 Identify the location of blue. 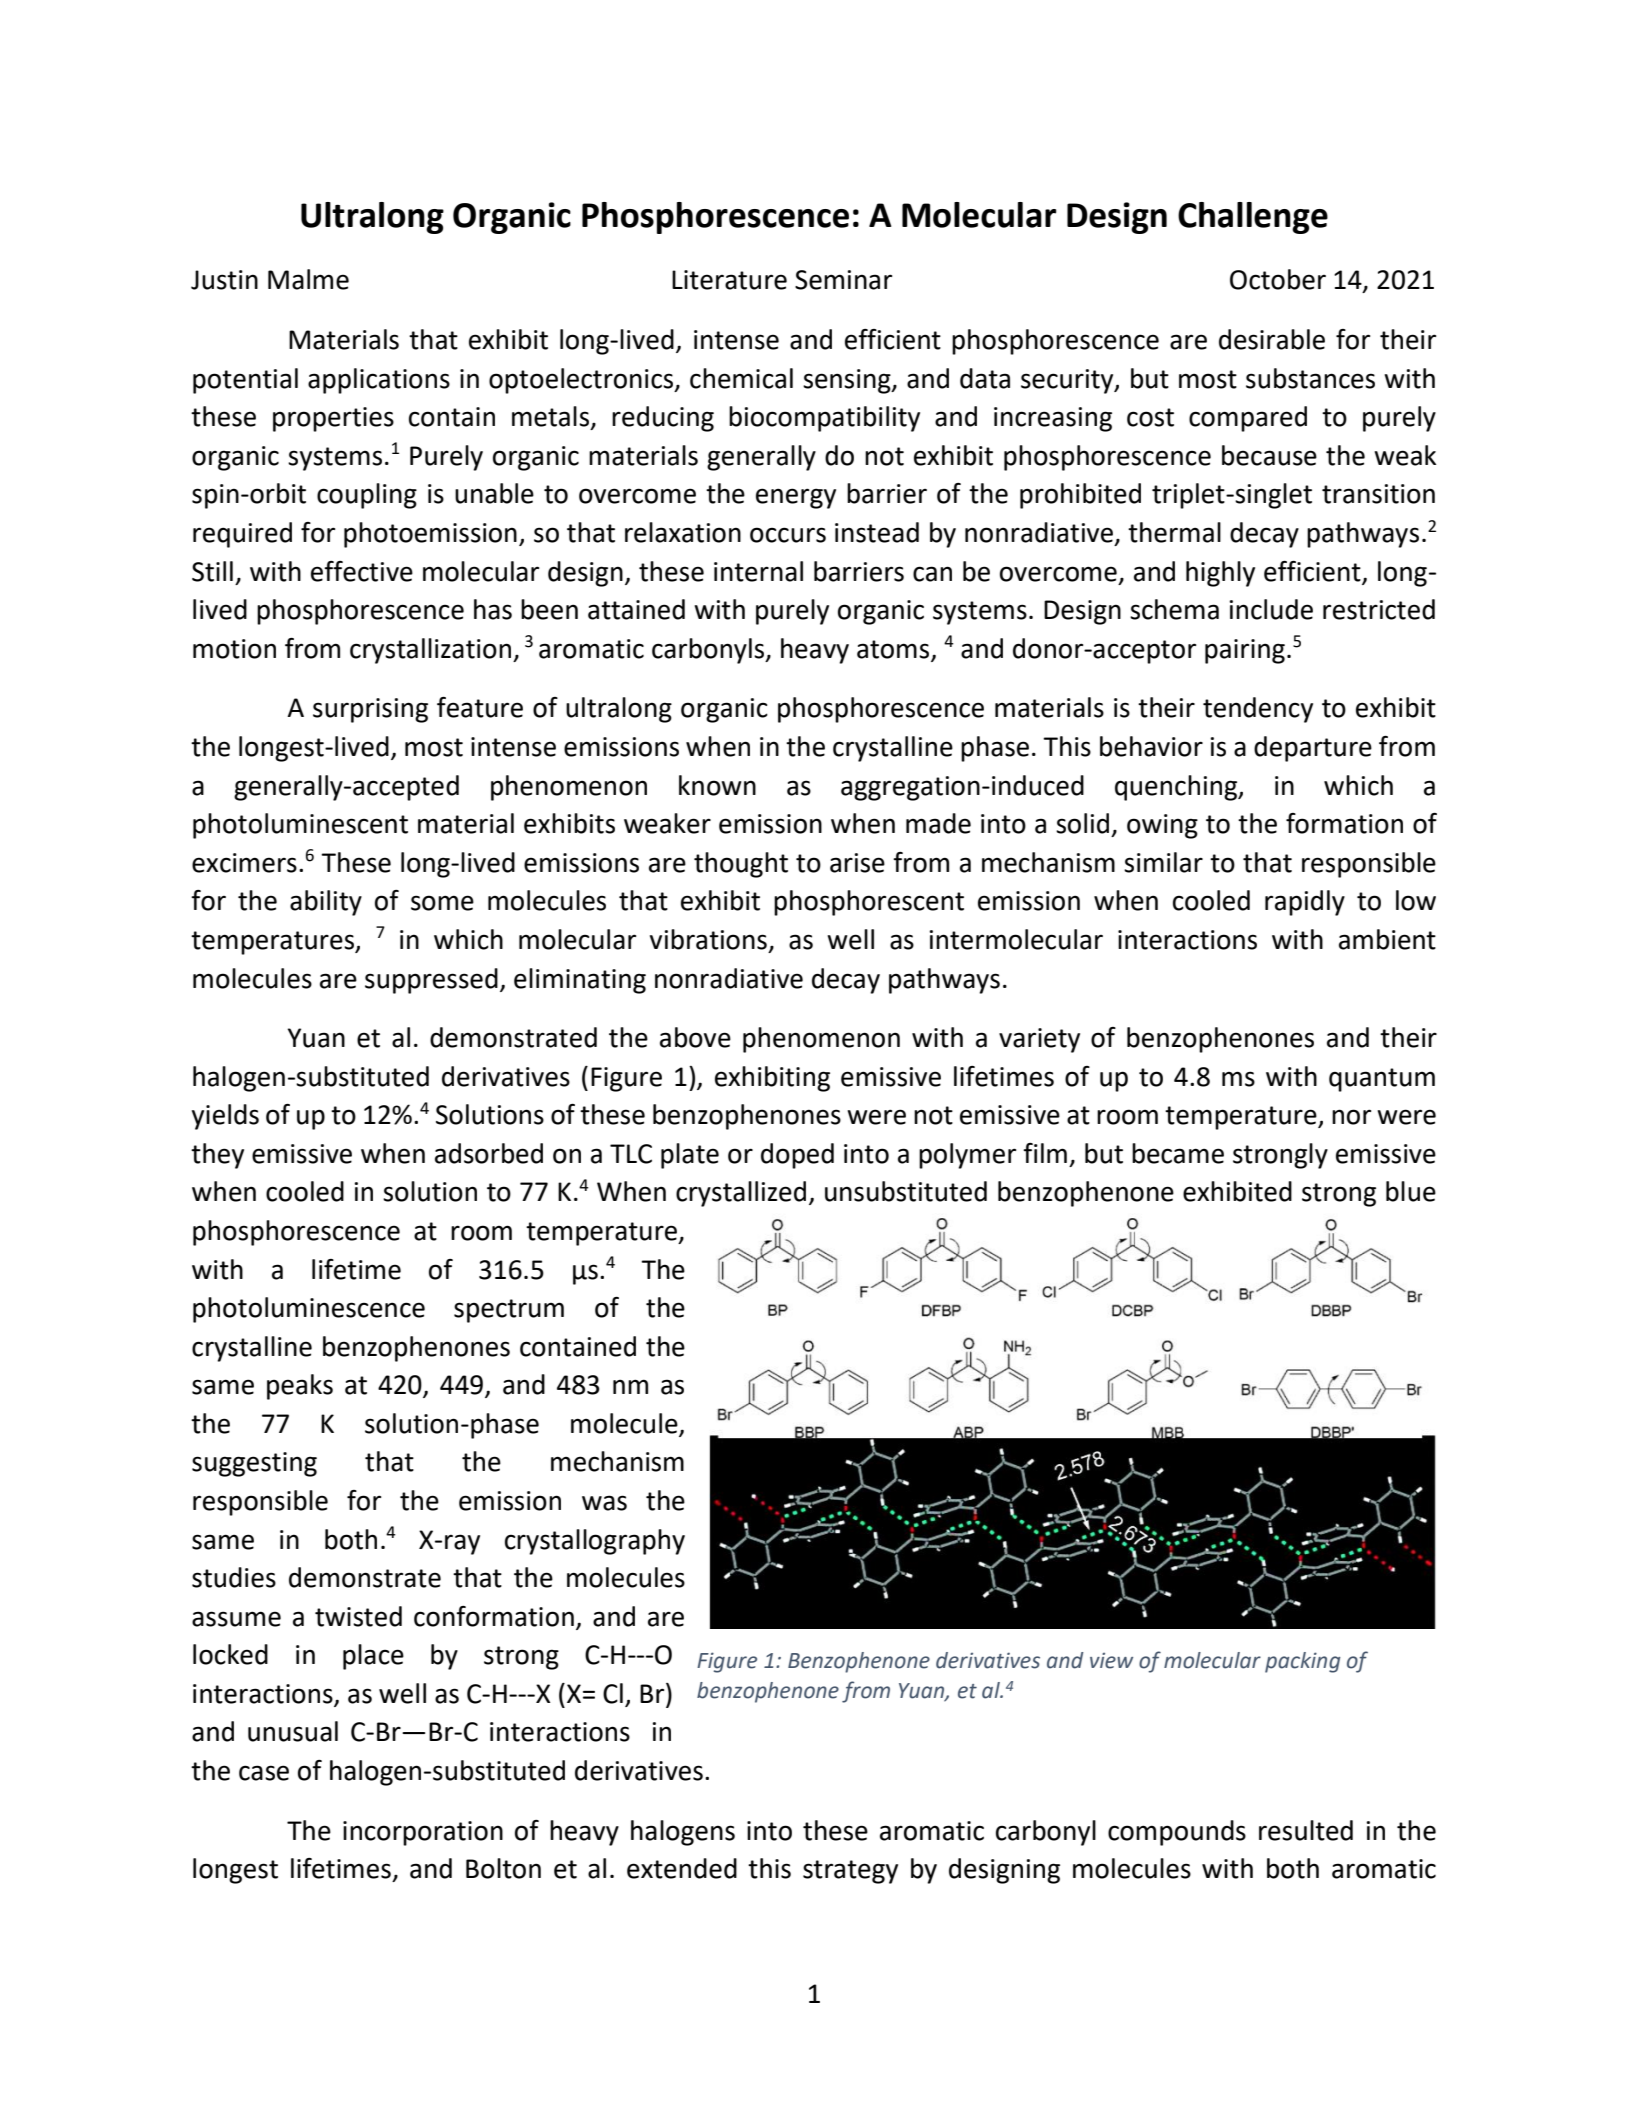
(1411, 1191).
